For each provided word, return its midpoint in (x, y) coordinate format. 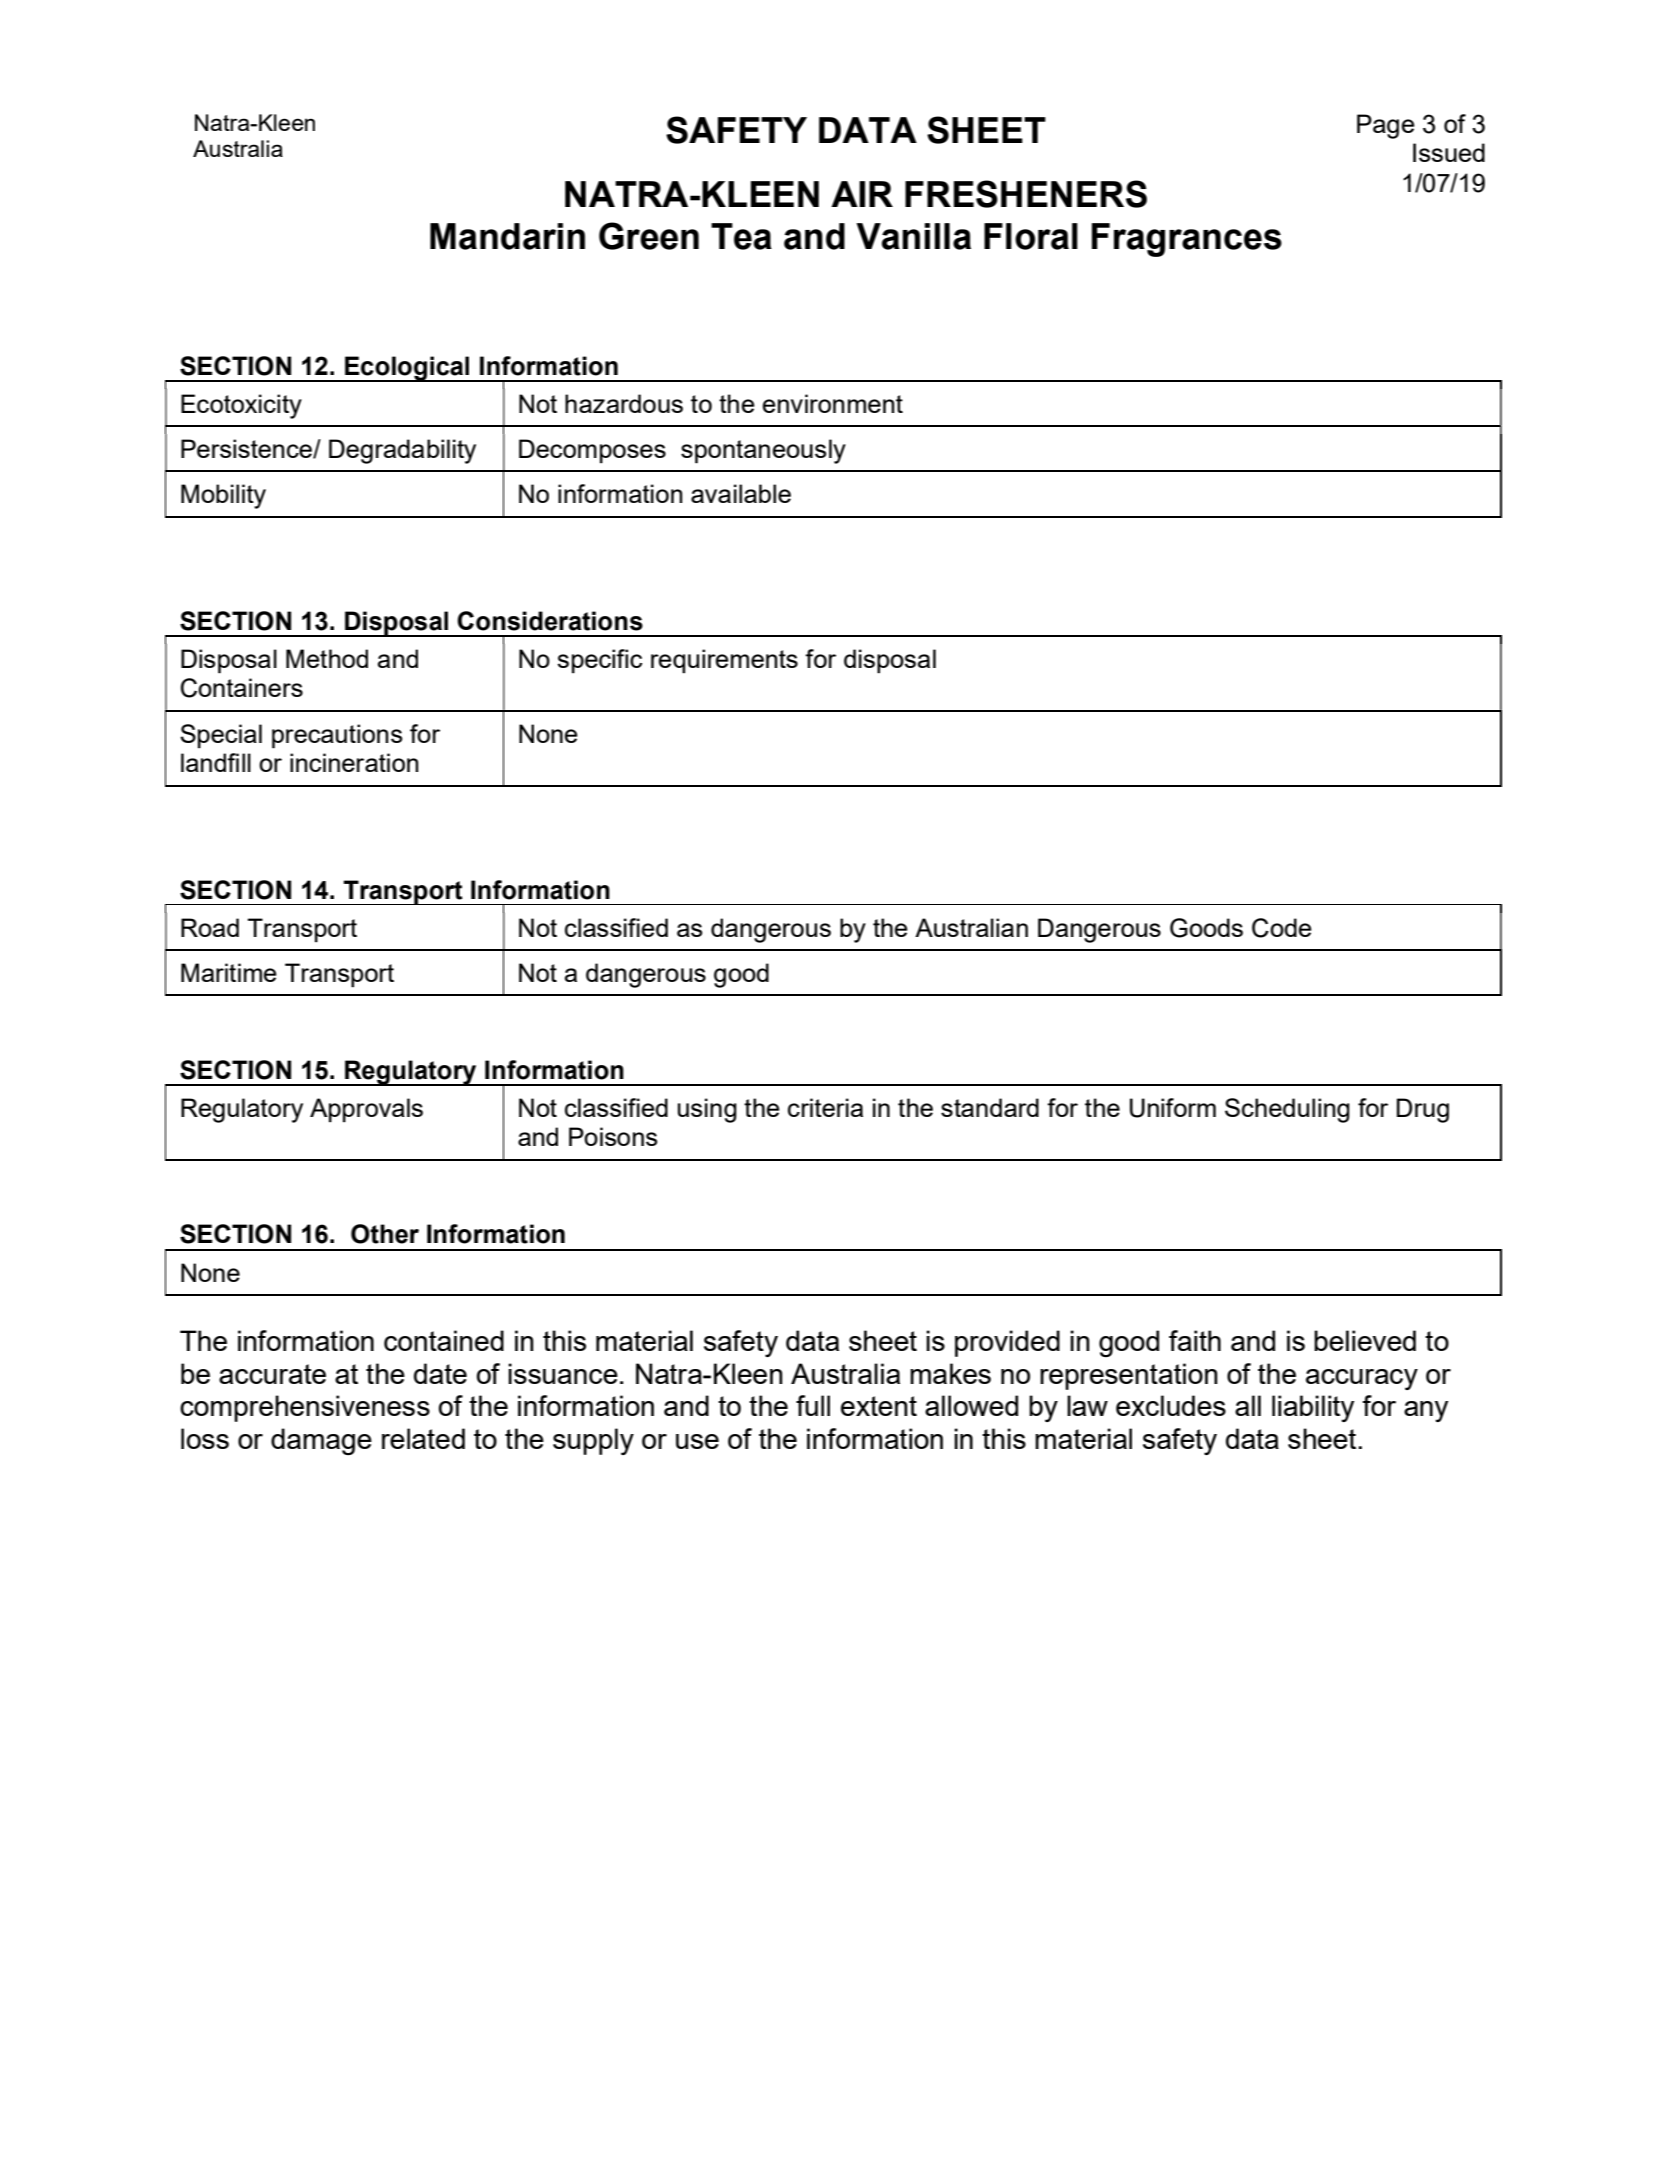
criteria (825, 1107)
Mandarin (507, 236)
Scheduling (1287, 1110)
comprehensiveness (305, 1408)
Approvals (366, 1110)
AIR (862, 194)
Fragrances (1187, 240)
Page (1386, 126)
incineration (354, 762)
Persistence (247, 449)
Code (1282, 928)
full (813, 1405)
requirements (724, 661)
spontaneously (763, 451)
